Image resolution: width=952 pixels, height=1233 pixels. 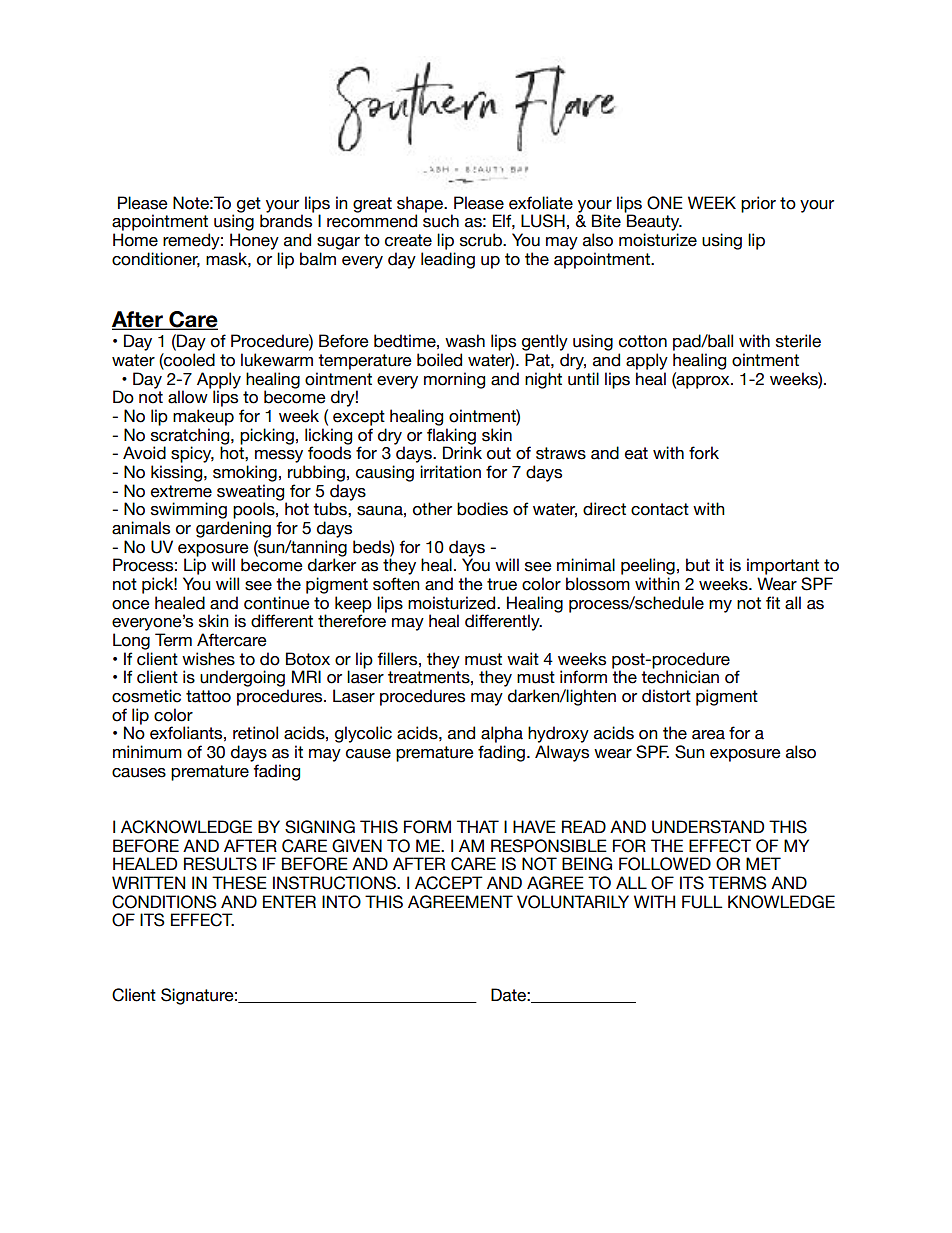 What do you see at coordinates (680, 677) in the screenshot?
I see `technician` at bounding box center [680, 677].
